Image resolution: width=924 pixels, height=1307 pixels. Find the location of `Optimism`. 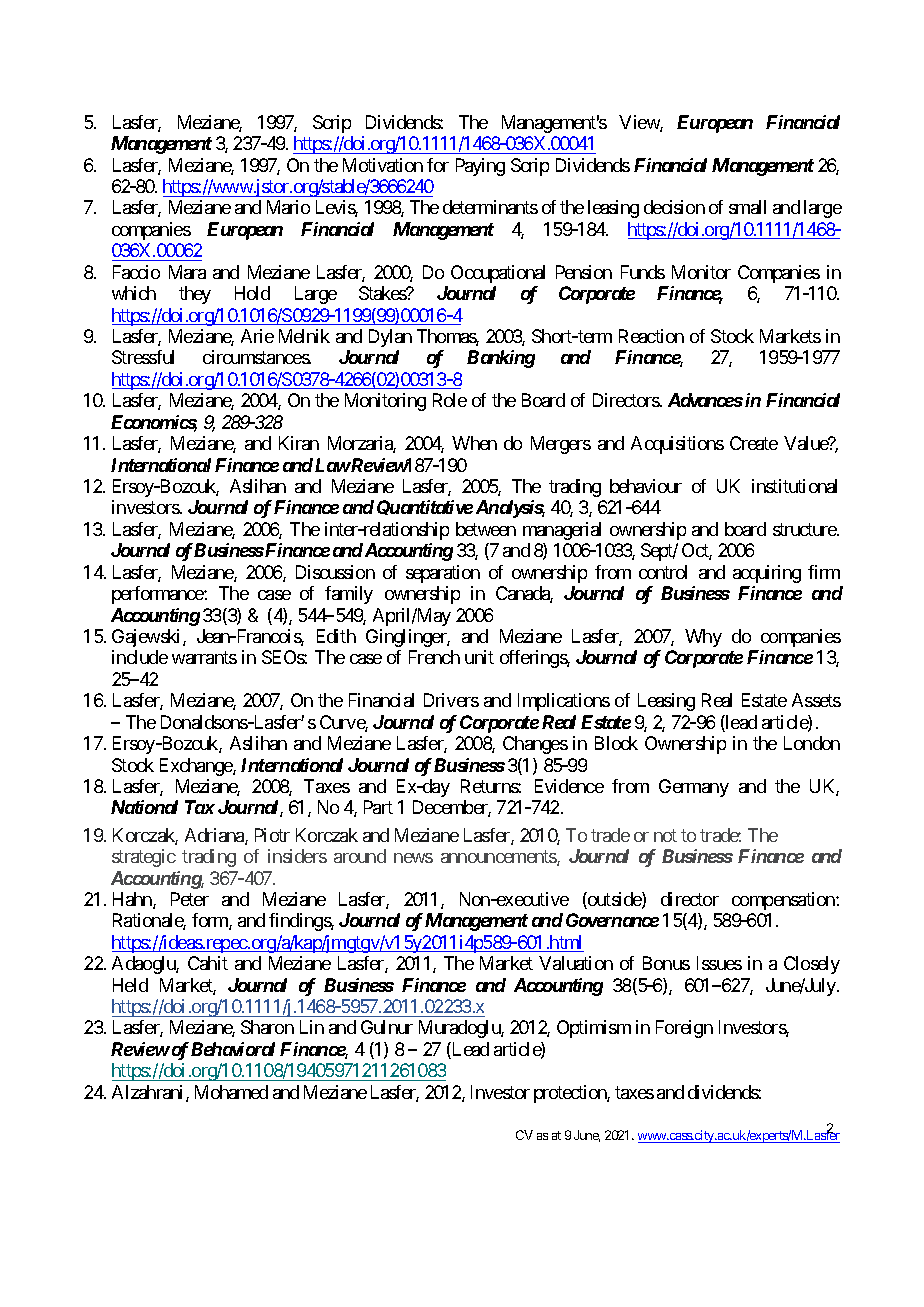

Optimism is located at coordinates (594, 1029).
